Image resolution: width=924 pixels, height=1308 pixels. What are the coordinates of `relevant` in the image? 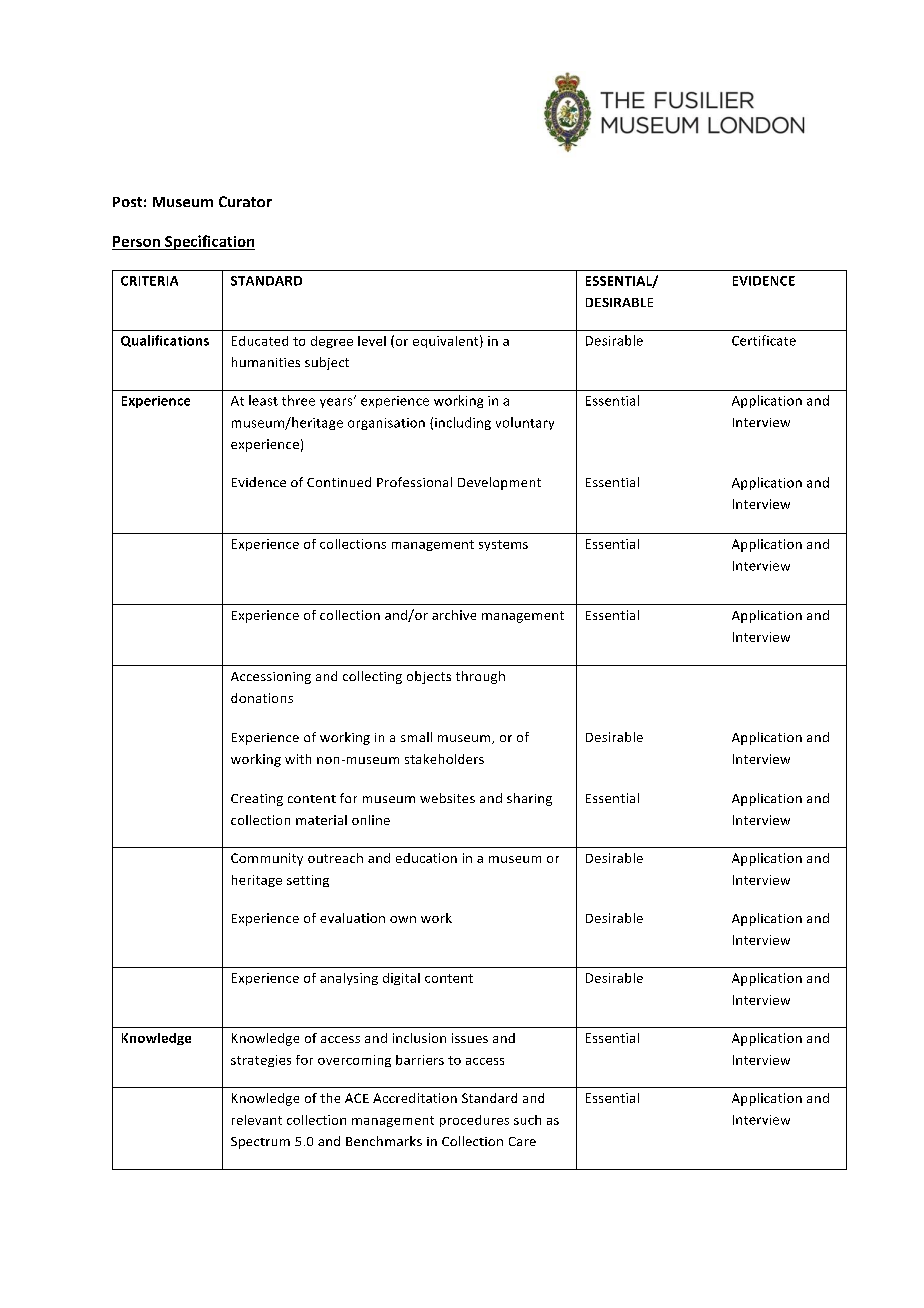 It's located at (257, 1120).
